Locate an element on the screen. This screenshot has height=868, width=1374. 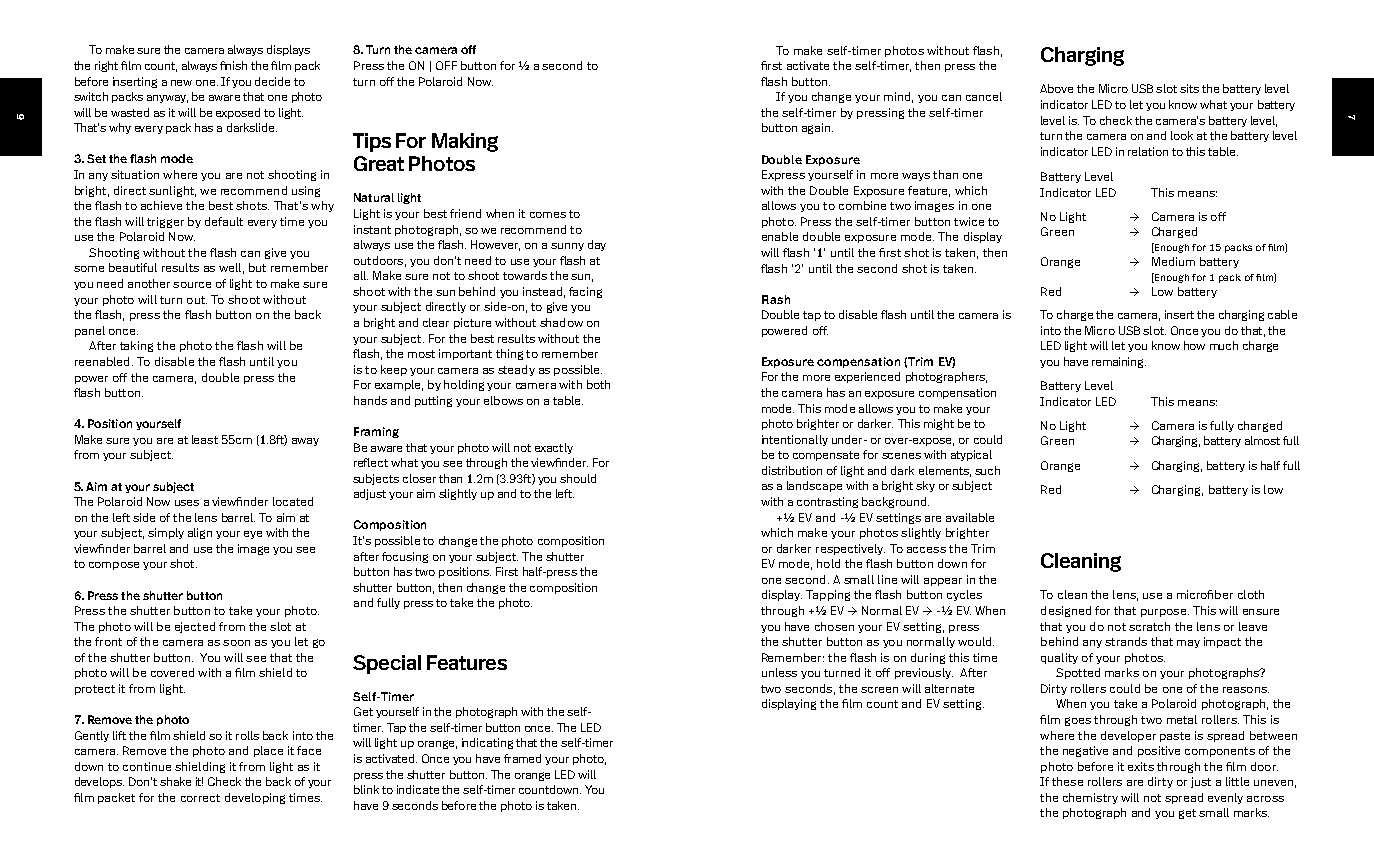
shake is located at coordinates (175, 781).
